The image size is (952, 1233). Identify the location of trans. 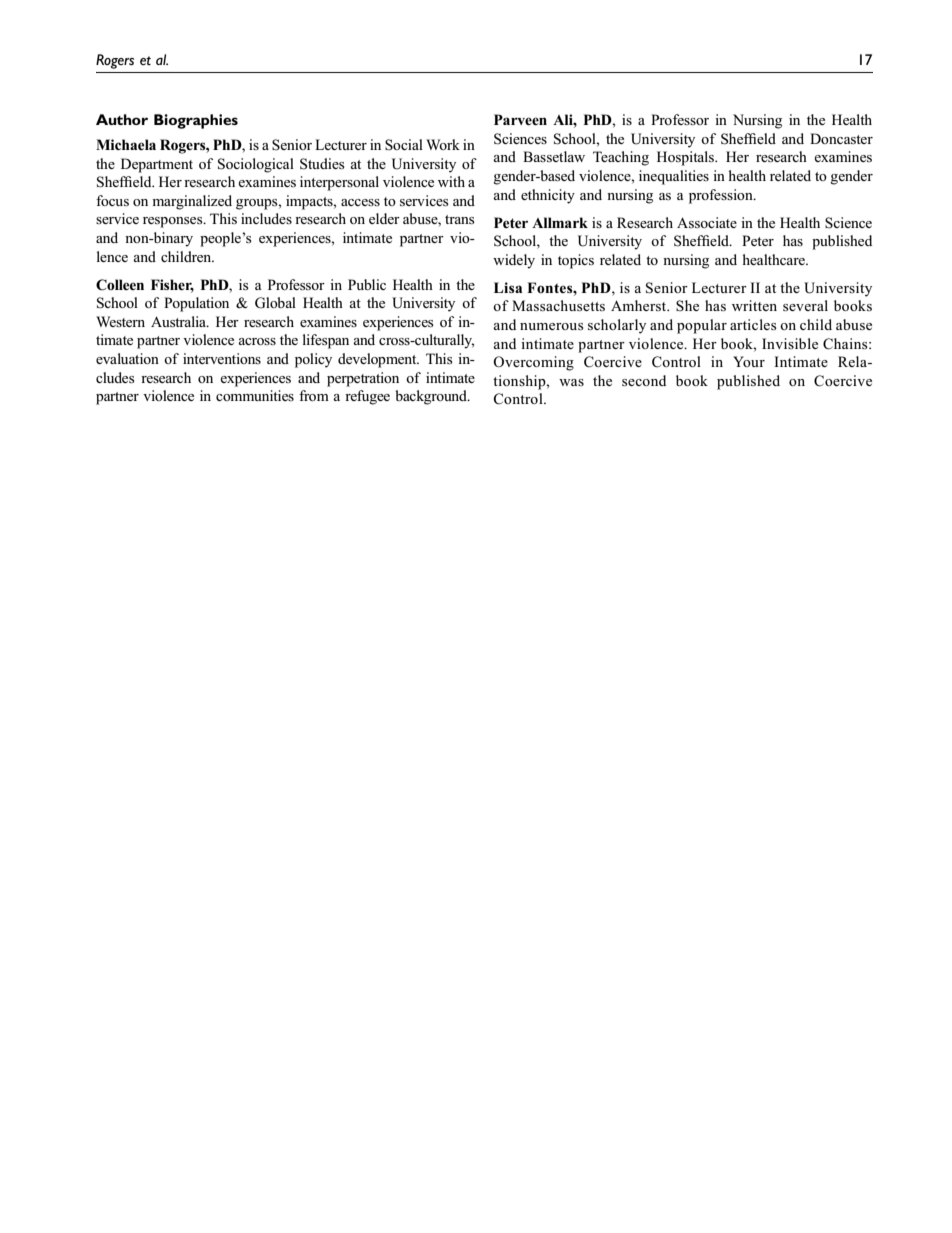
(460, 219).
